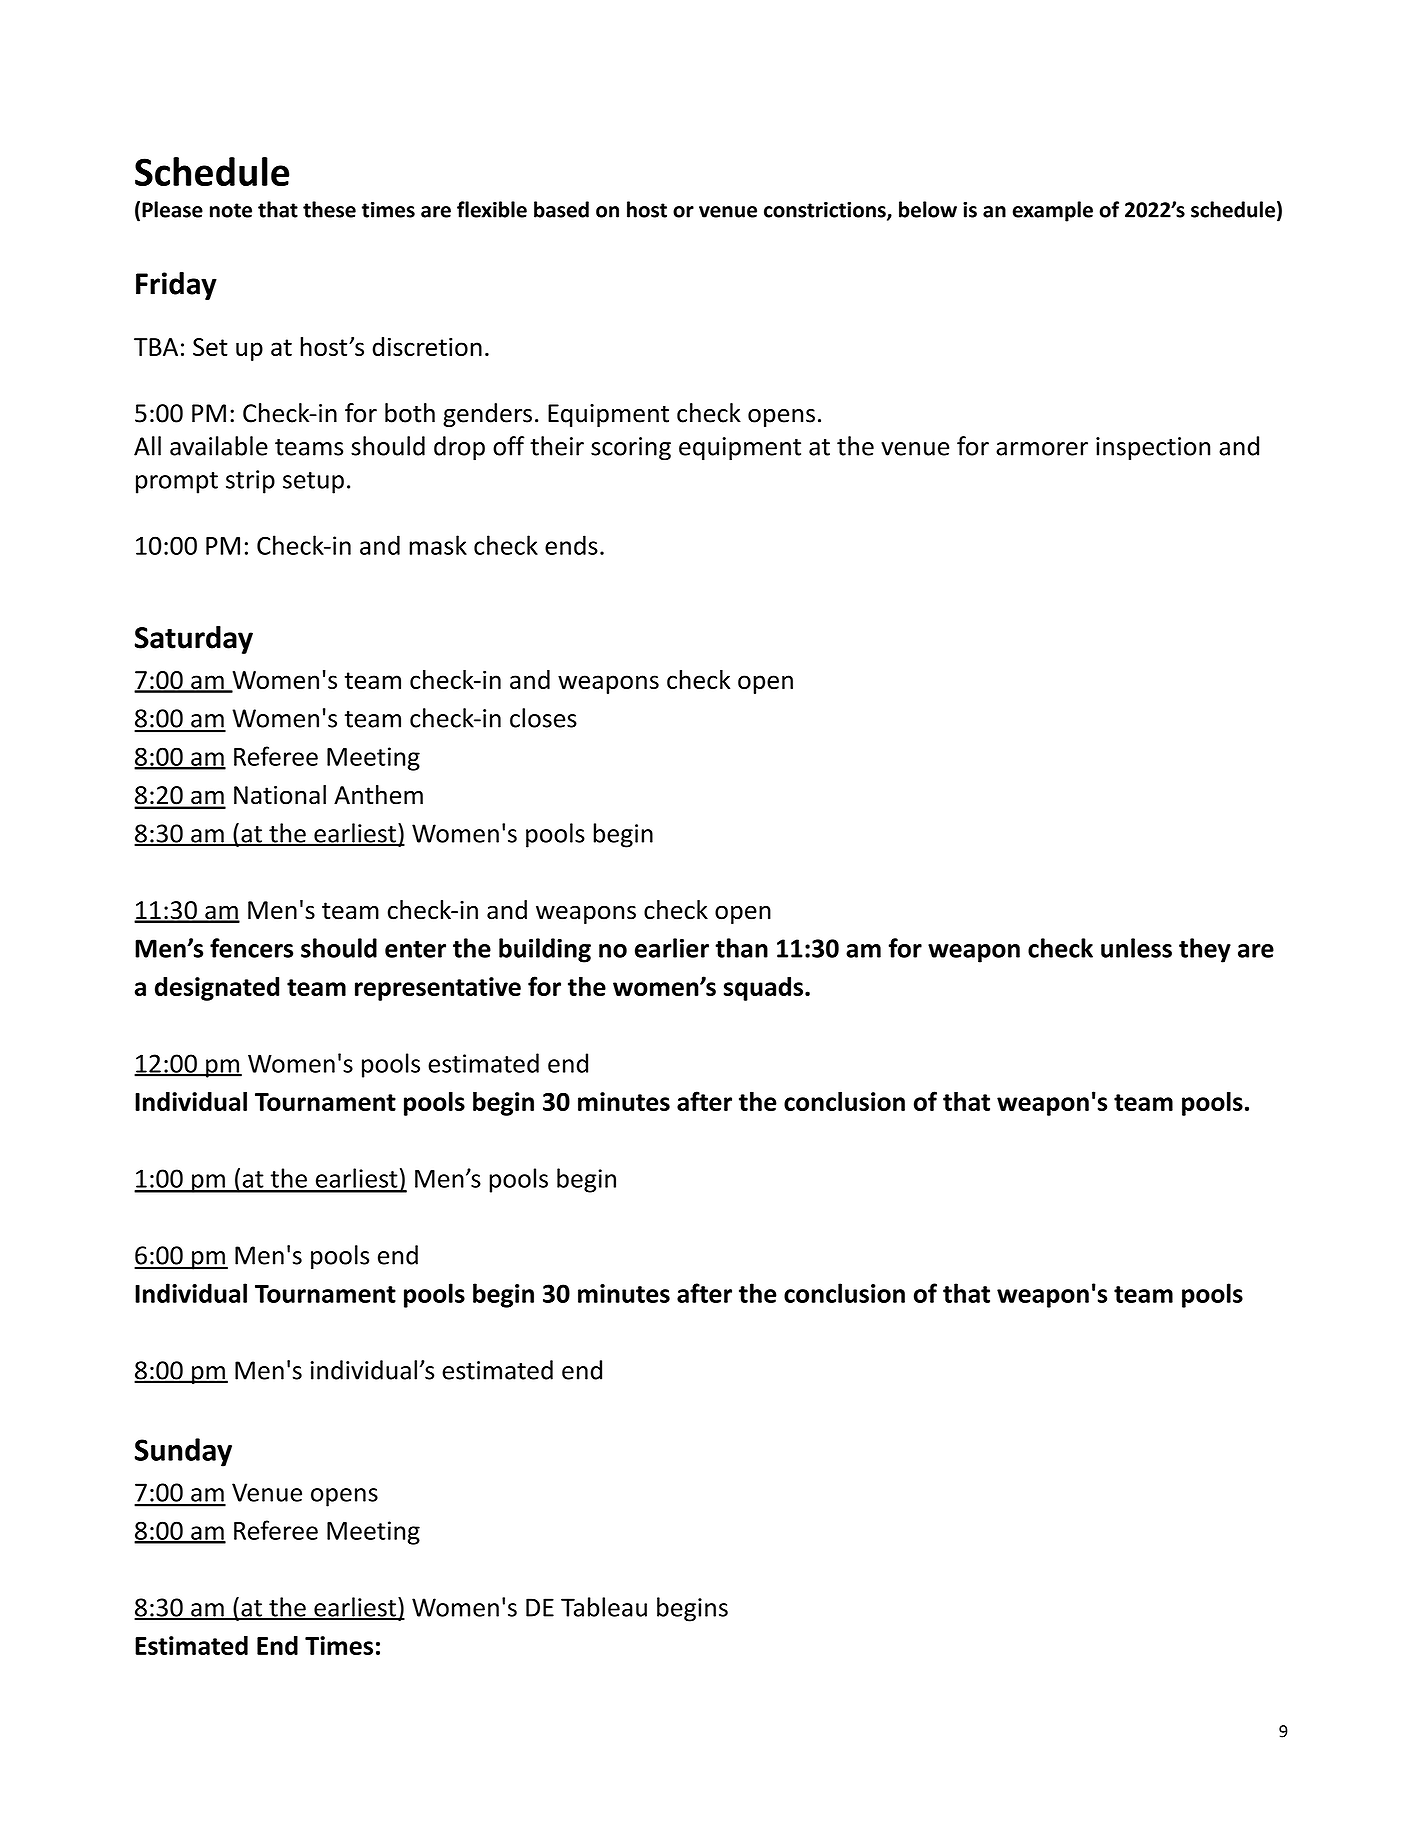  I want to click on unless, so click(1136, 948).
